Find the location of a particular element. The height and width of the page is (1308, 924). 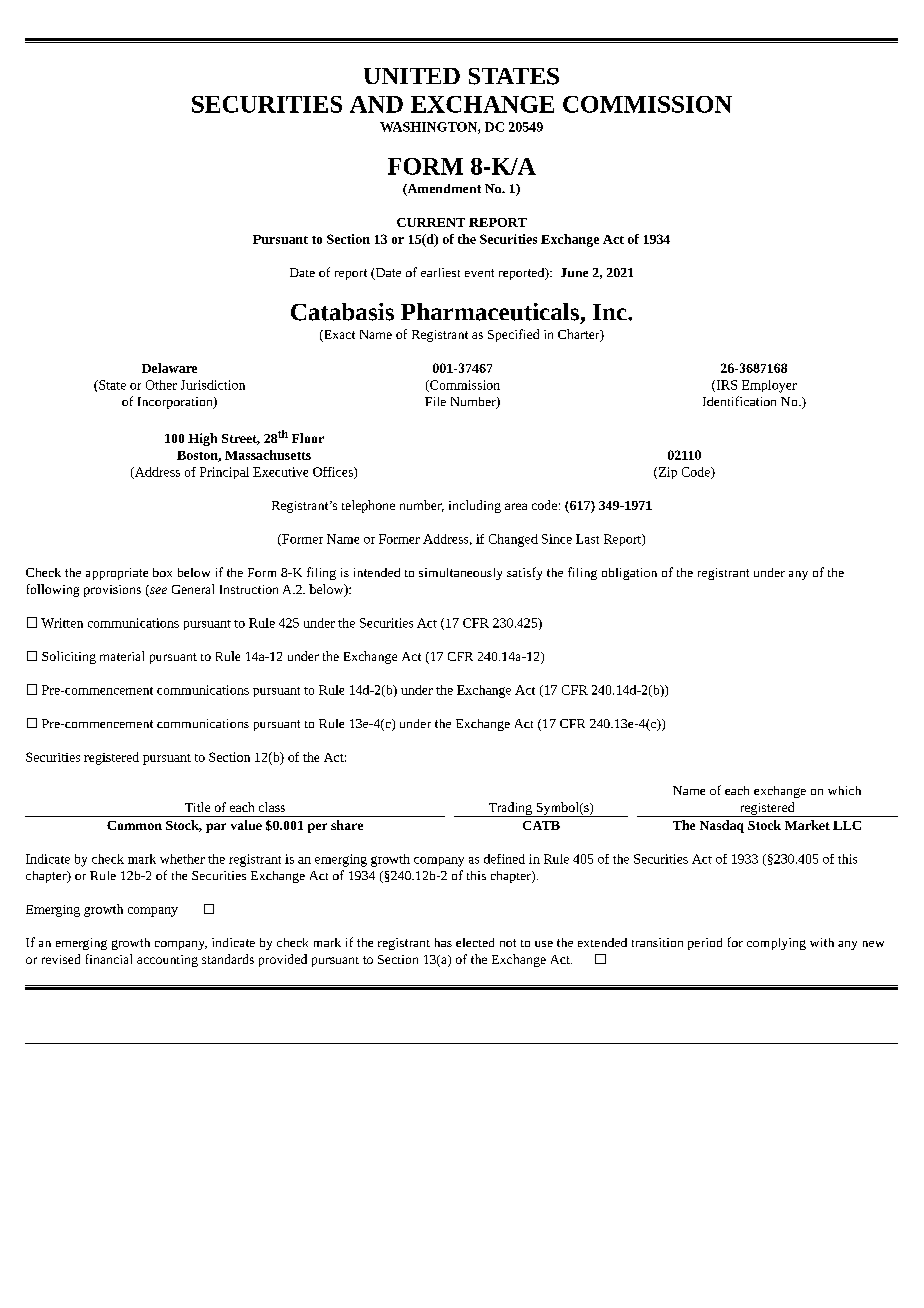

including is located at coordinates (475, 506).
